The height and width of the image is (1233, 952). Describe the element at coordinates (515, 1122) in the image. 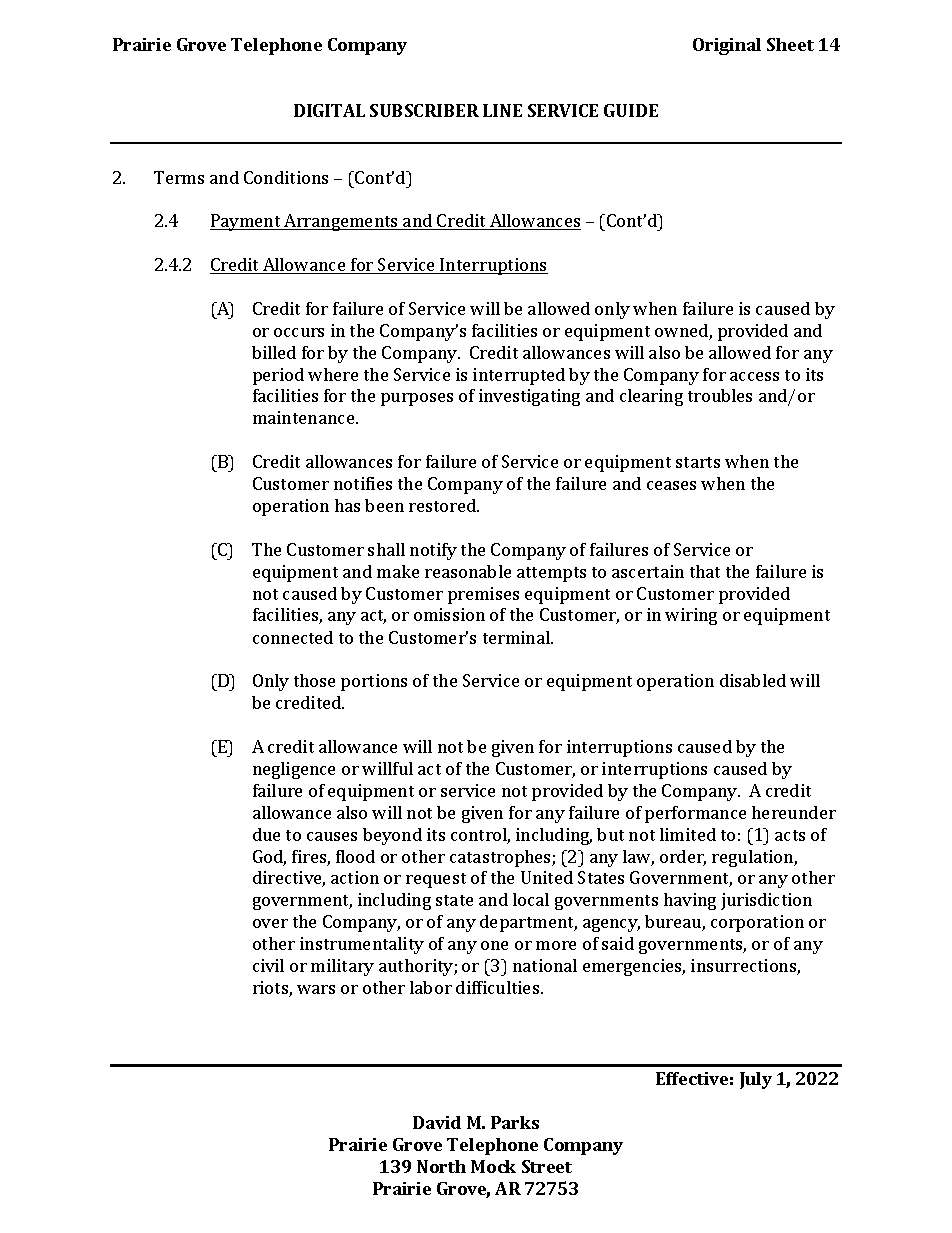

I see `Parks` at that location.
